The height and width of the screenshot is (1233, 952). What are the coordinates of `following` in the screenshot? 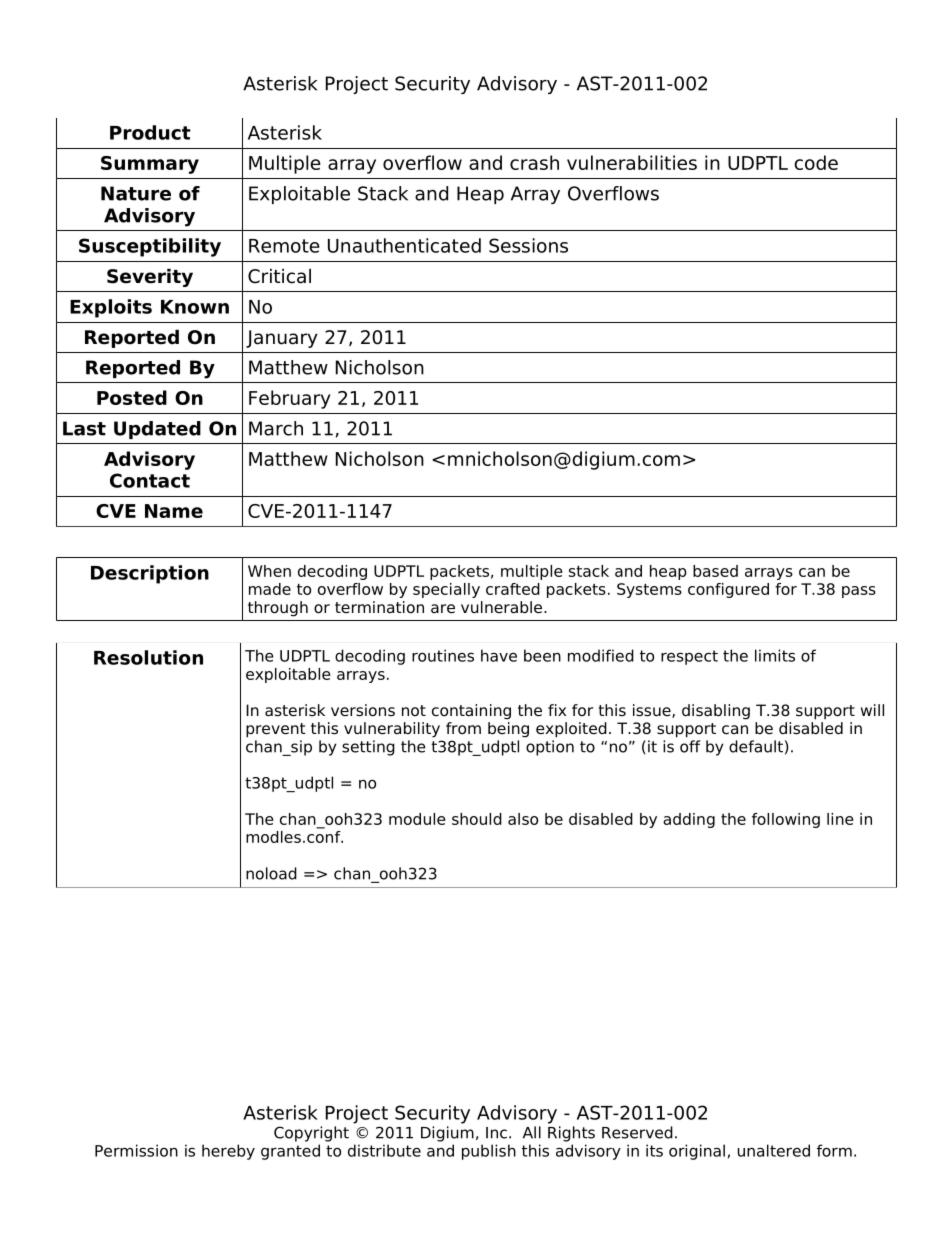 It's located at (786, 820).
